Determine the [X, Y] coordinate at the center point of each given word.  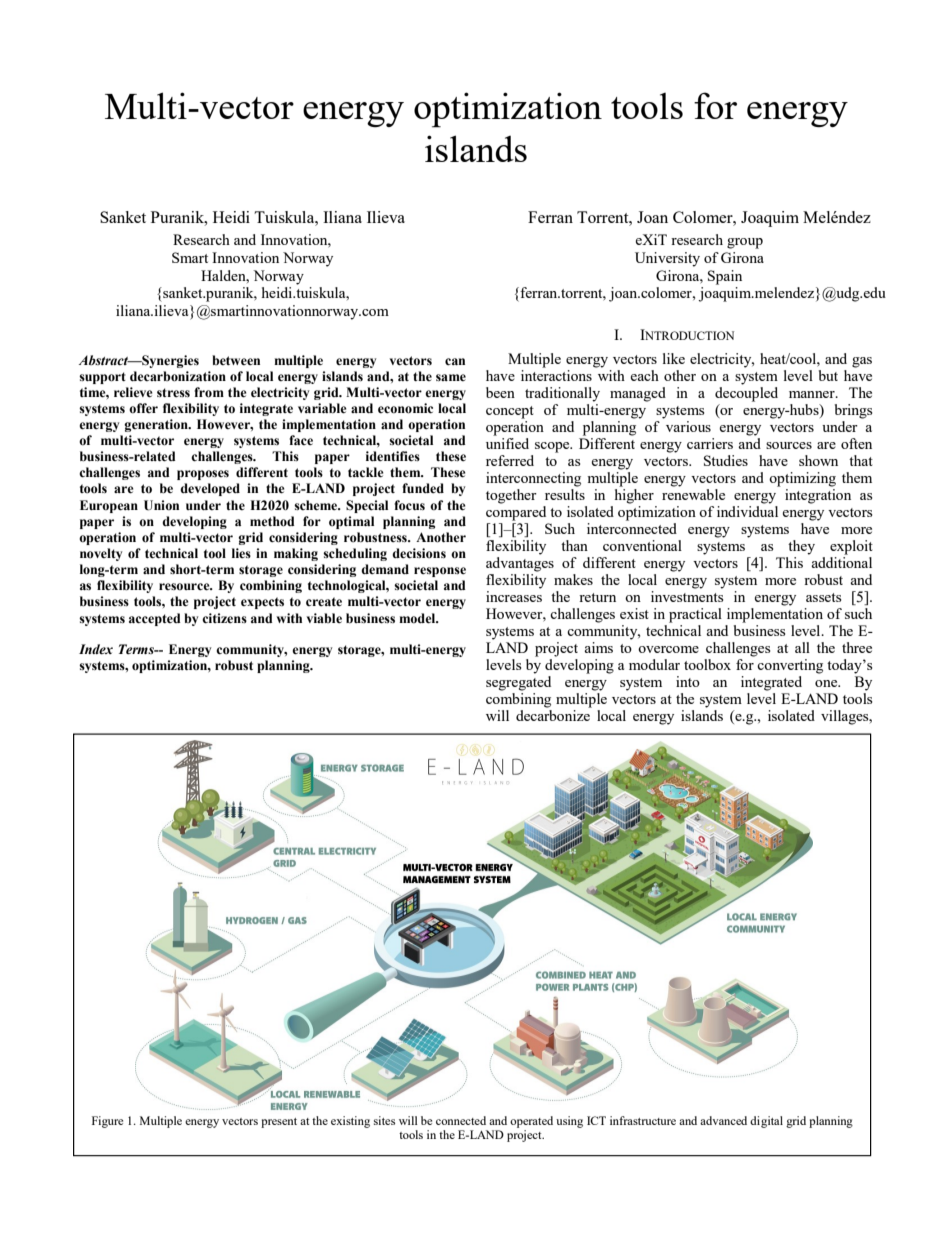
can [455, 362]
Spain [725, 277]
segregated [518, 683]
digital [766, 1122]
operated [531, 1122]
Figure [107, 1122]
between [236, 360]
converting [790, 666]
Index [96, 649]
